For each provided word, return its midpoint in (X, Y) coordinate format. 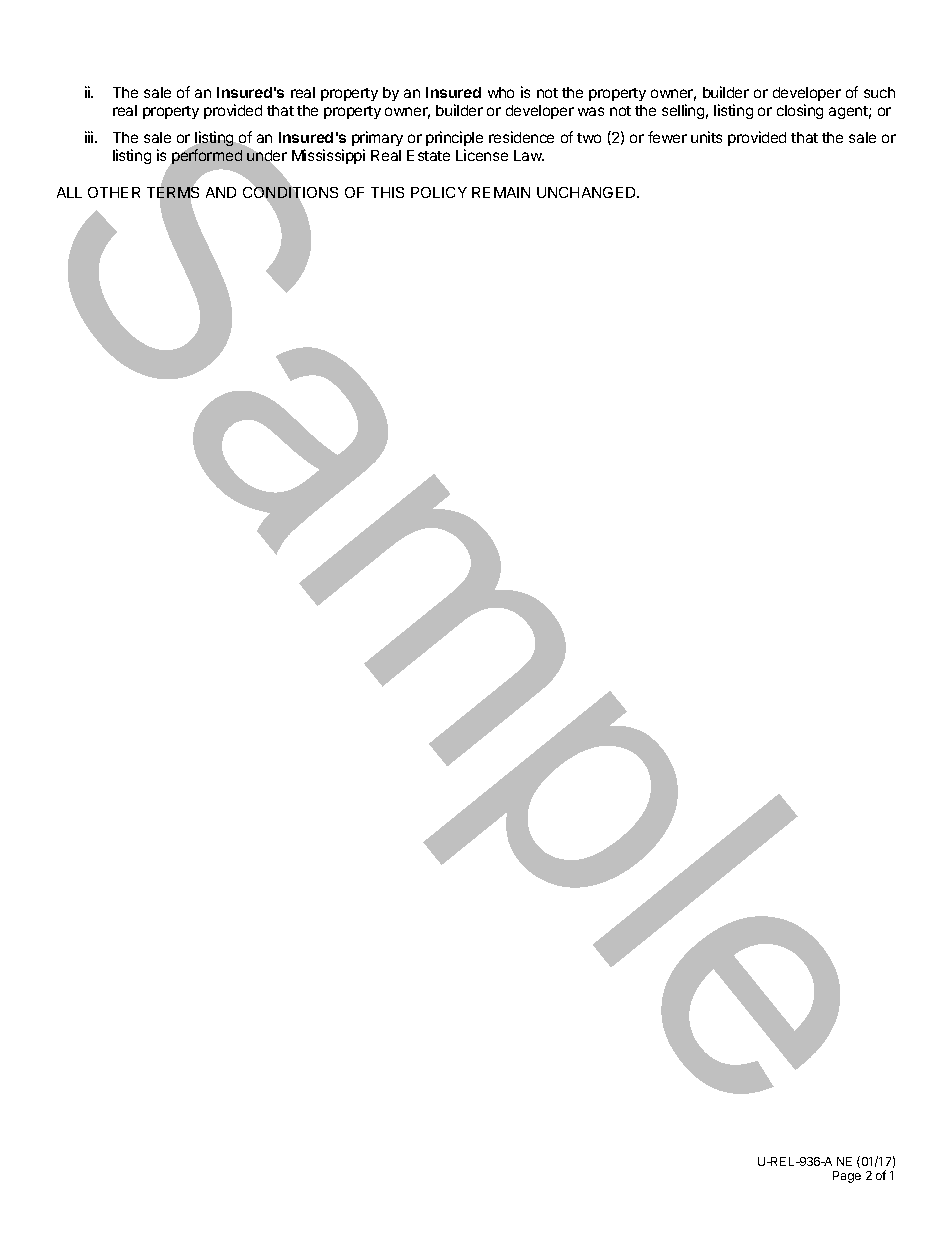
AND (221, 192)
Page (847, 1177)
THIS (387, 192)
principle (454, 138)
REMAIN (501, 192)
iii (90, 137)
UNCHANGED (587, 192)
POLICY (439, 192)
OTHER (114, 192)
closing (800, 111)
